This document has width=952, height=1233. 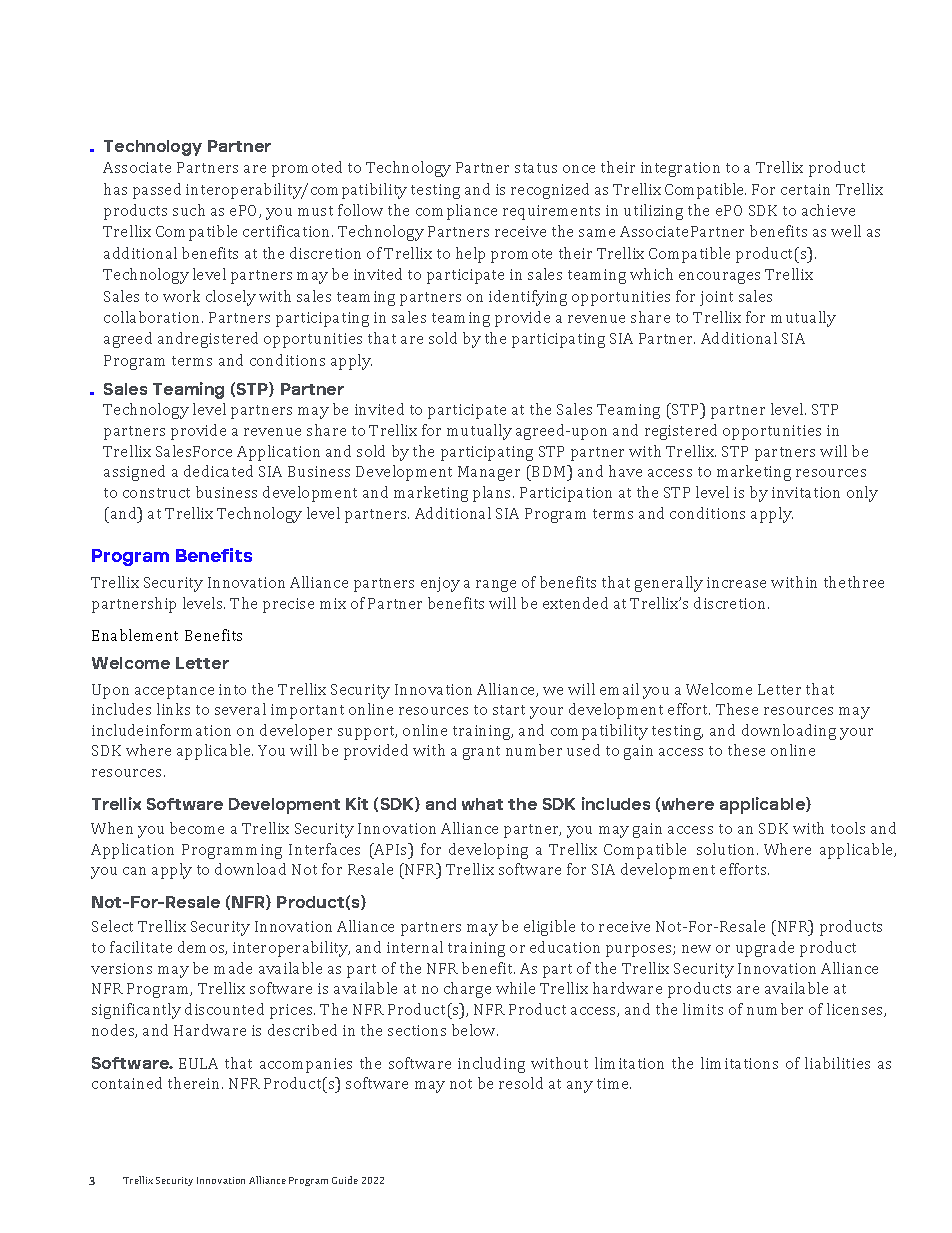 What do you see at coordinates (195, 1083) in the document?
I see `therein` at bounding box center [195, 1083].
